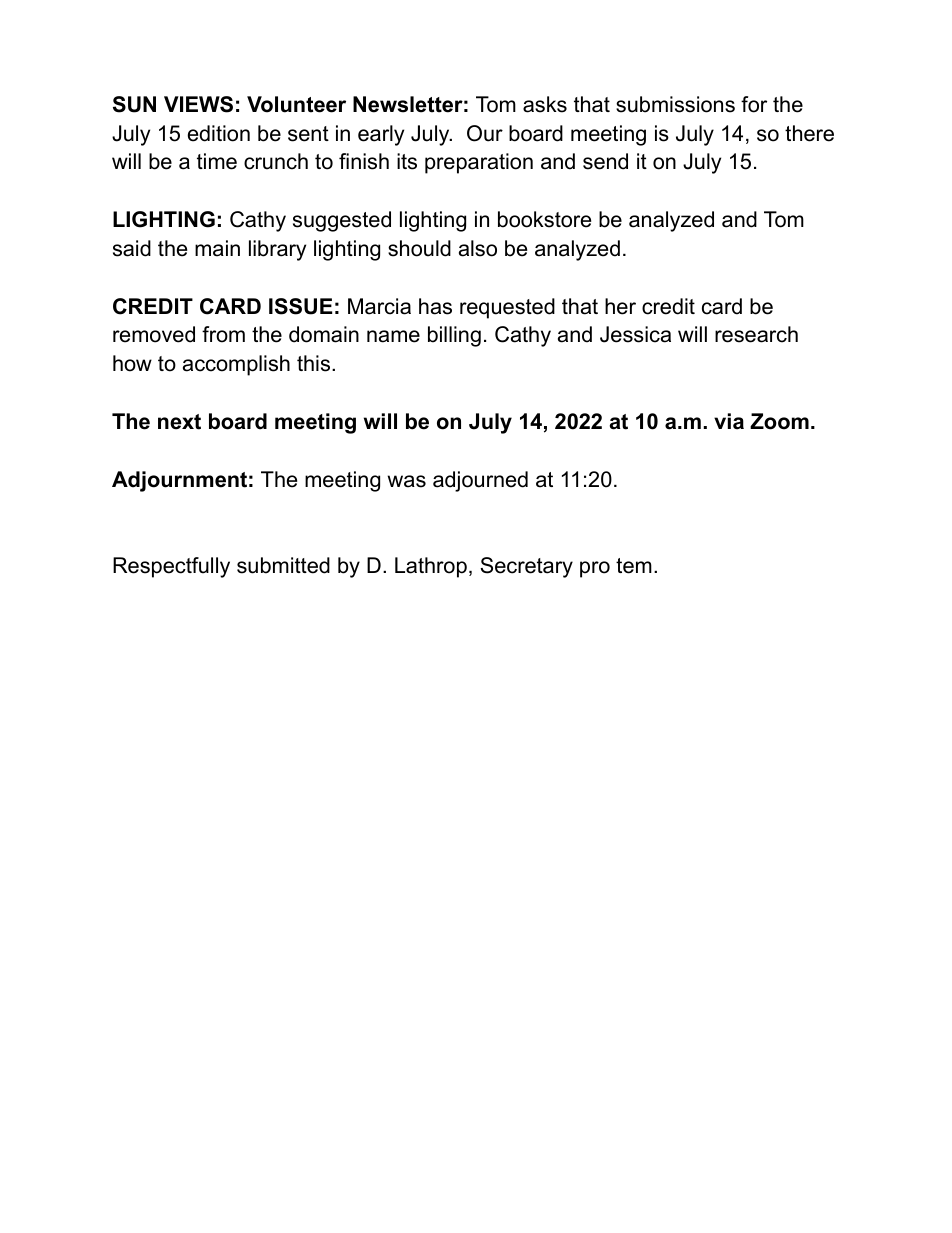 The width and height of the page is (952, 1233). Describe the element at coordinates (315, 363) in the page. I see `this` at that location.
